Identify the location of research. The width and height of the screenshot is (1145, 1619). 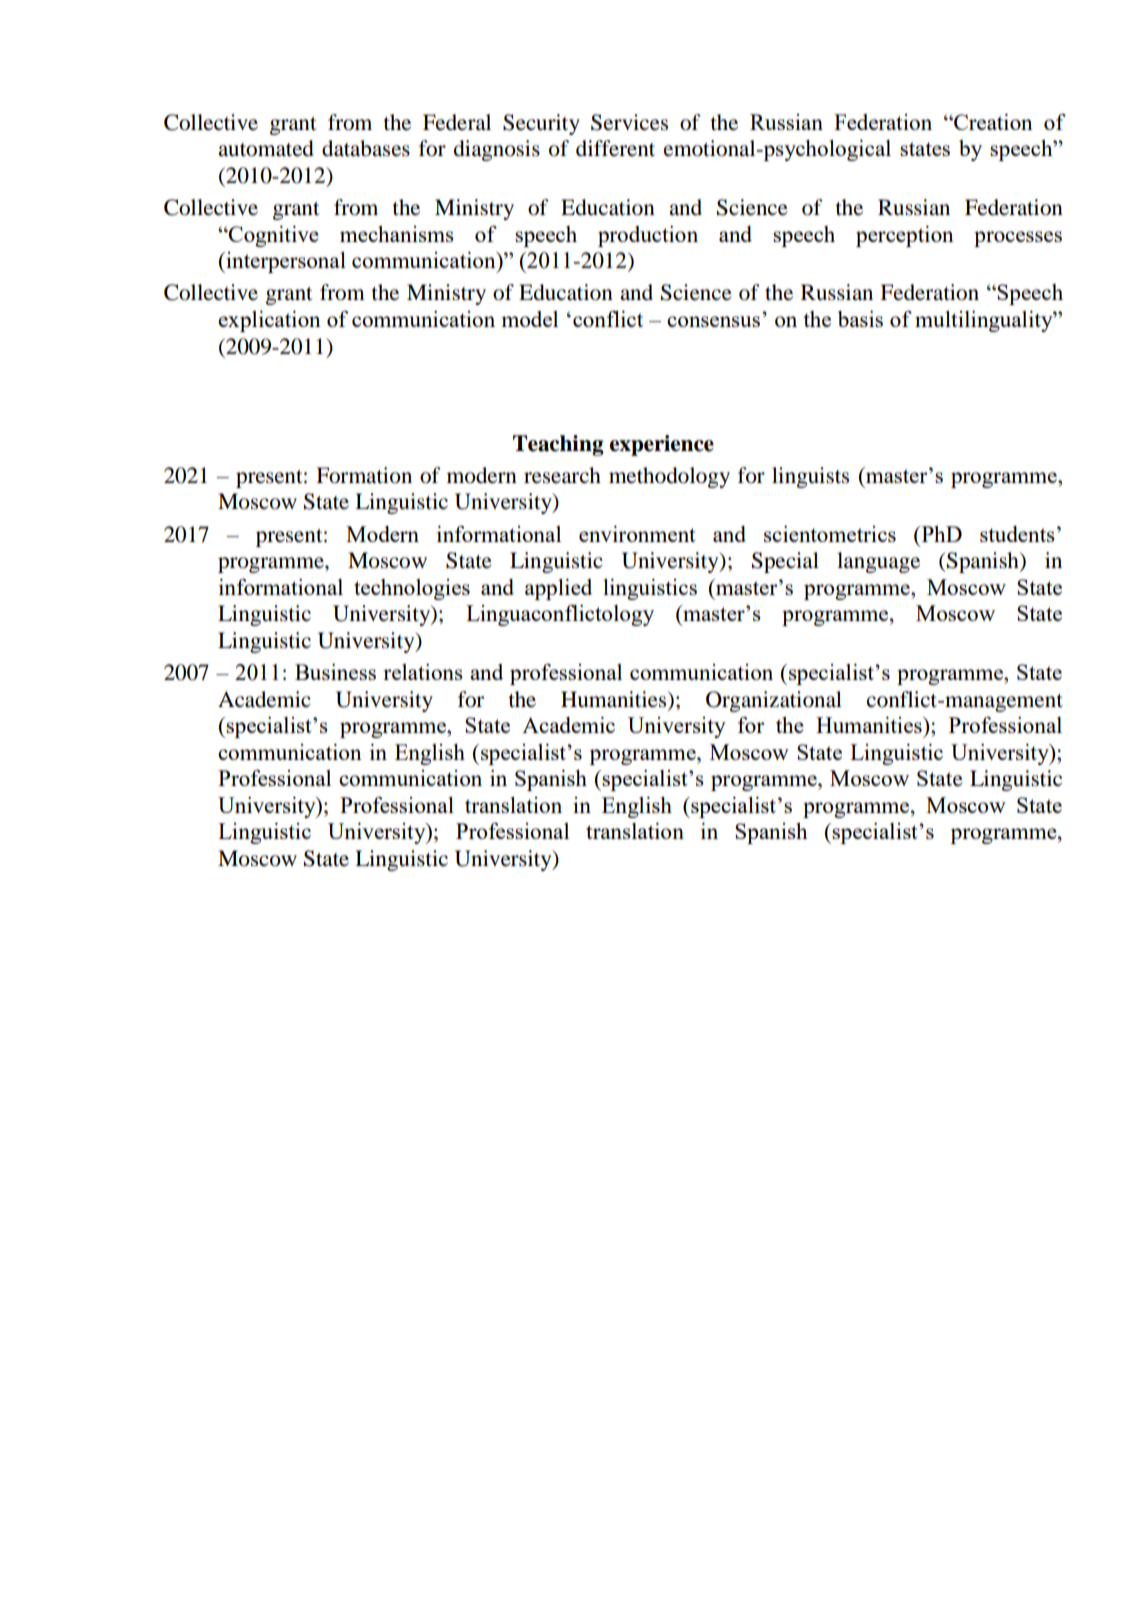
(562, 475).
